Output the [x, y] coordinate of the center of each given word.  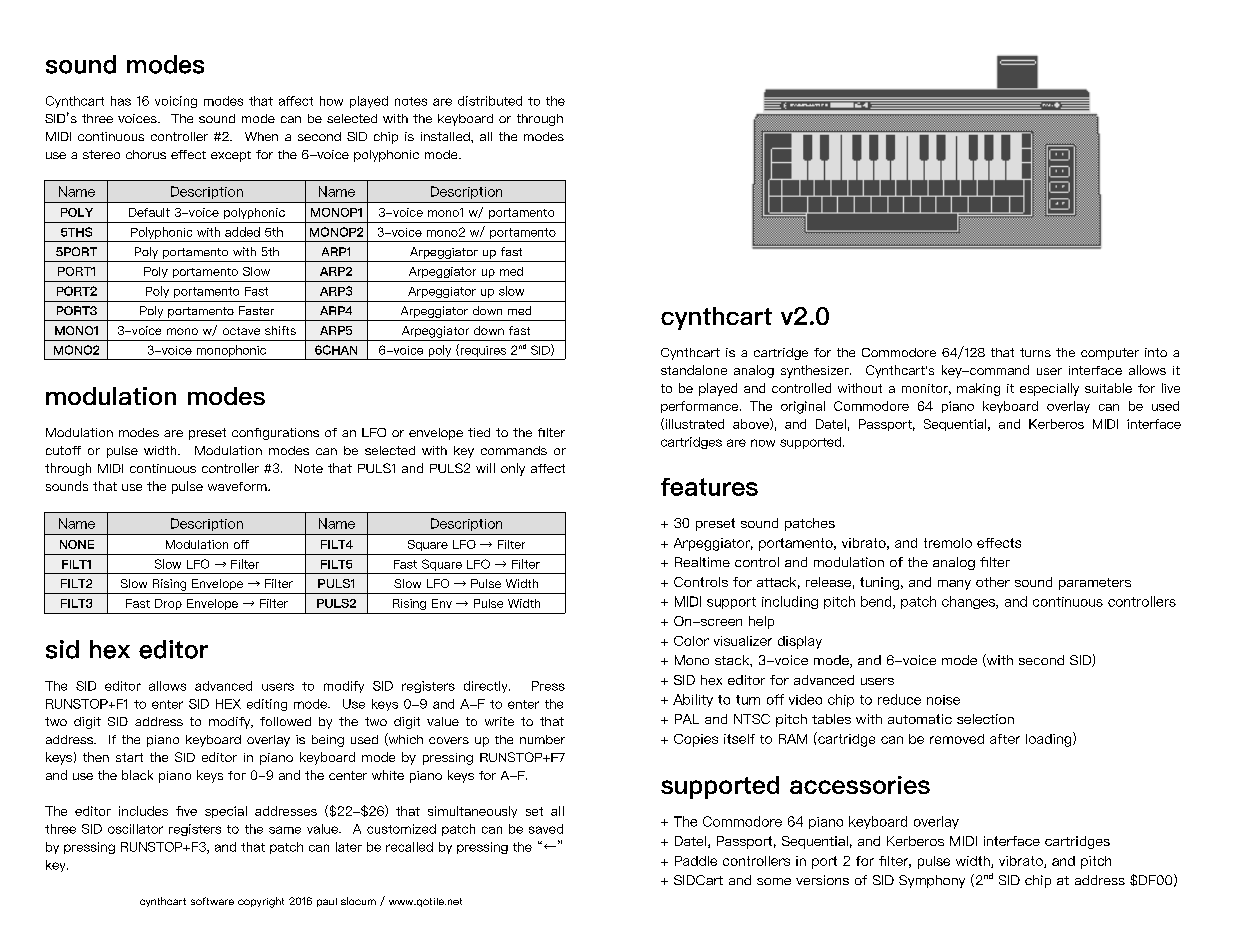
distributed [490, 101]
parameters [1095, 584]
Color [691, 641]
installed [446, 136]
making [978, 389]
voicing [176, 102]
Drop [168, 604]
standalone [694, 370]
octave [241, 331]
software [212, 901]
